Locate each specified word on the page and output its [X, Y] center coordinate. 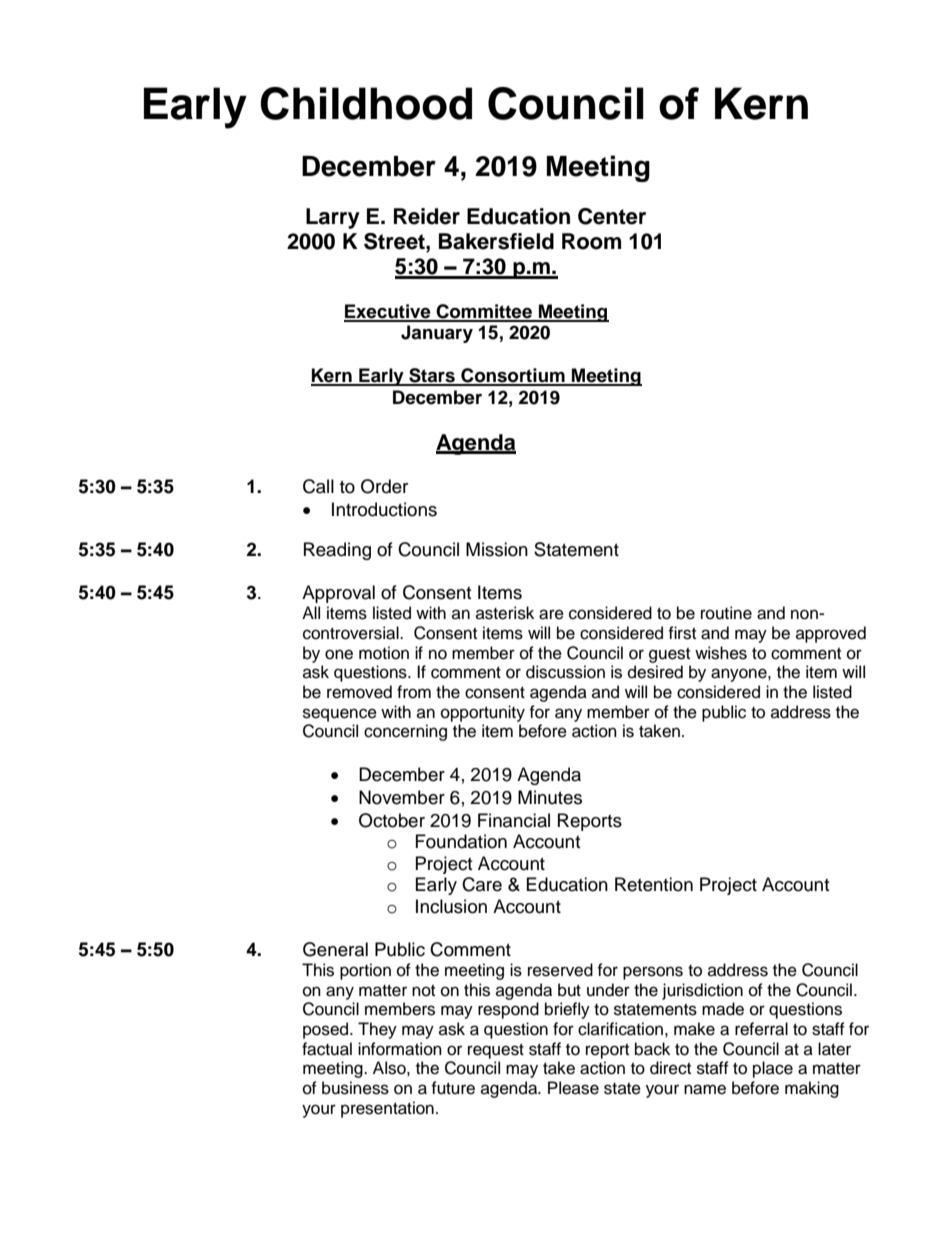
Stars [432, 376]
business [355, 1088]
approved [831, 634]
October [392, 820]
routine [726, 613]
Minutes [550, 797]
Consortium [513, 376]
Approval [338, 594]
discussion [565, 672]
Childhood [366, 103]
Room [591, 241]
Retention [654, 884]
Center [612, 216]
